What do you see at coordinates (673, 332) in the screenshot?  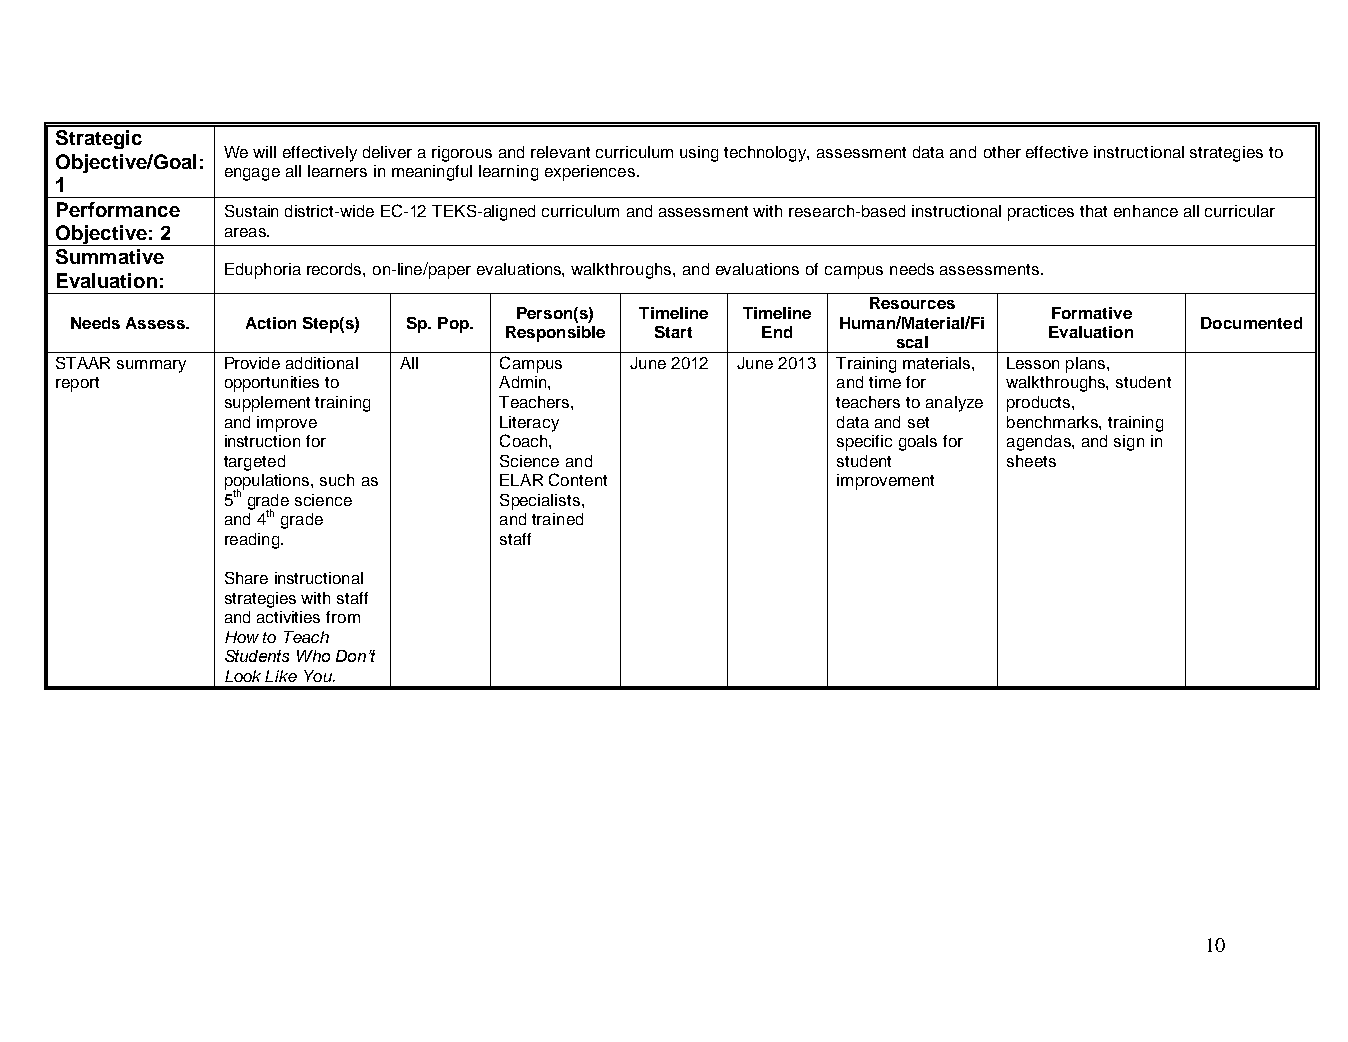 I see `Start` at bounding box center [673, 332].
